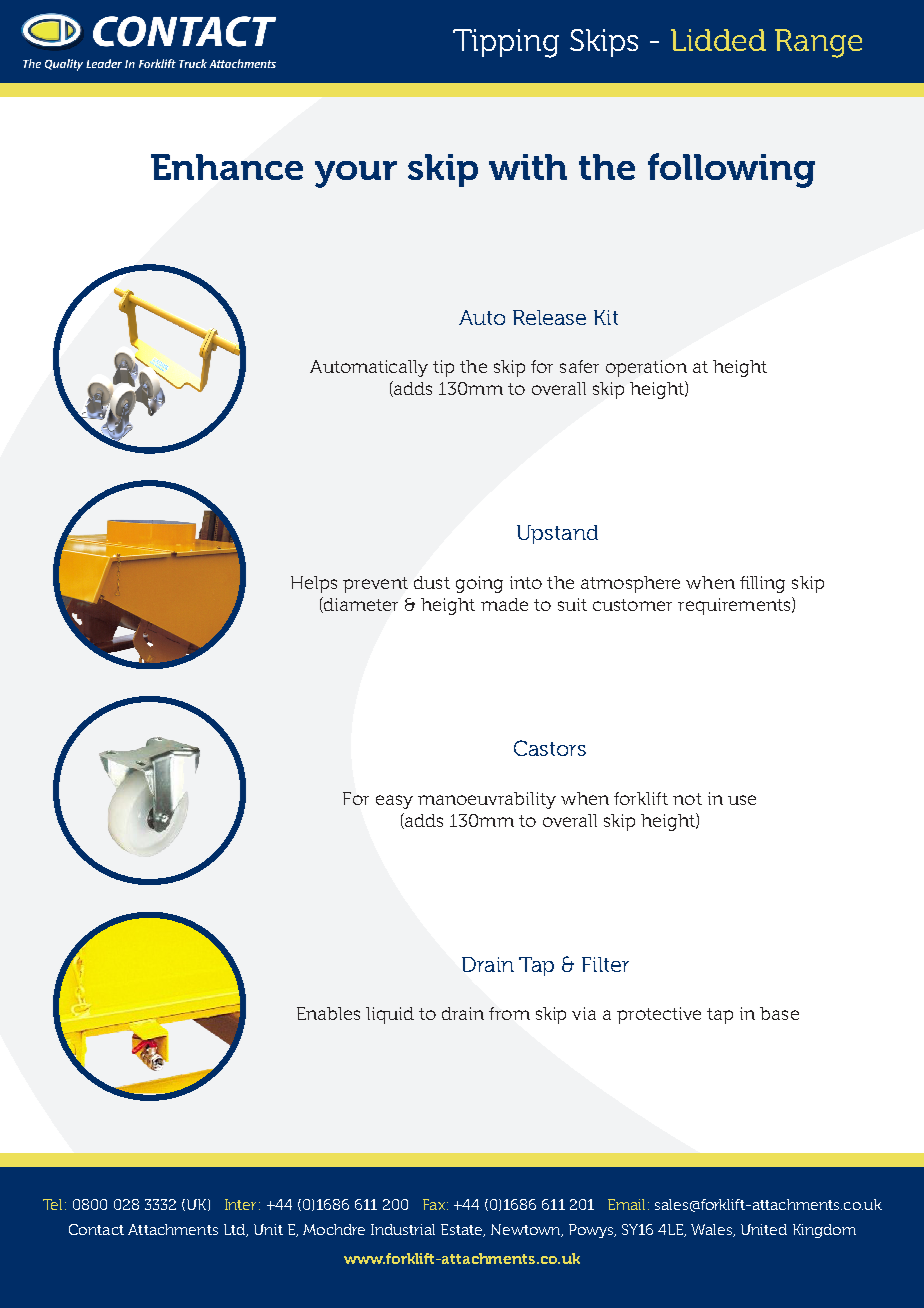  What do you see at coordinates (394, 802) in the screenshot?
I see `easy` at bounding box center [394, 802].
